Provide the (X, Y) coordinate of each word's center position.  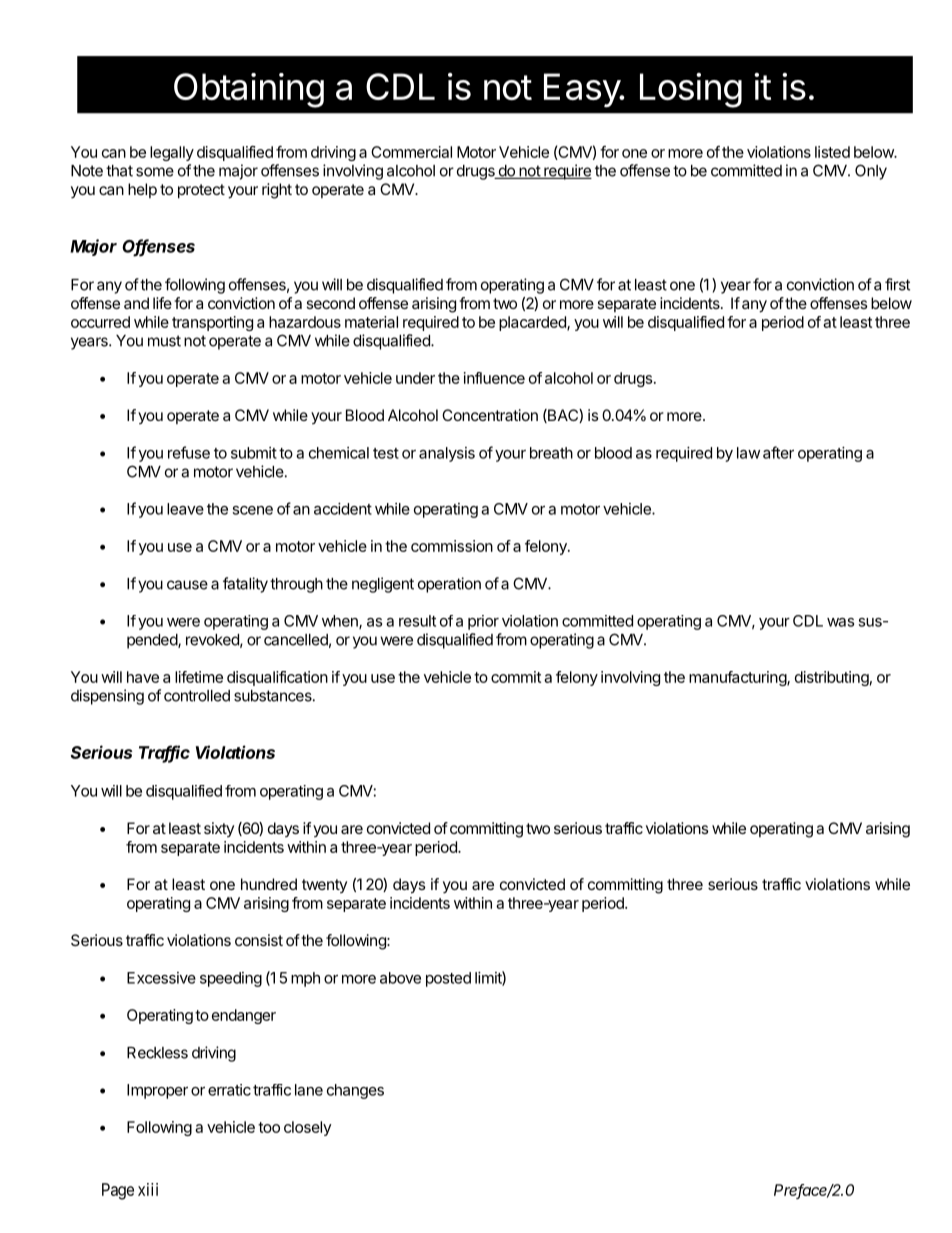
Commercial (411, 152)
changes (355, 1091)
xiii (148, 1189)
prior (483, 622)
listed (832, 152)
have (143, 677)
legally (172, 153)
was (840, 622)
